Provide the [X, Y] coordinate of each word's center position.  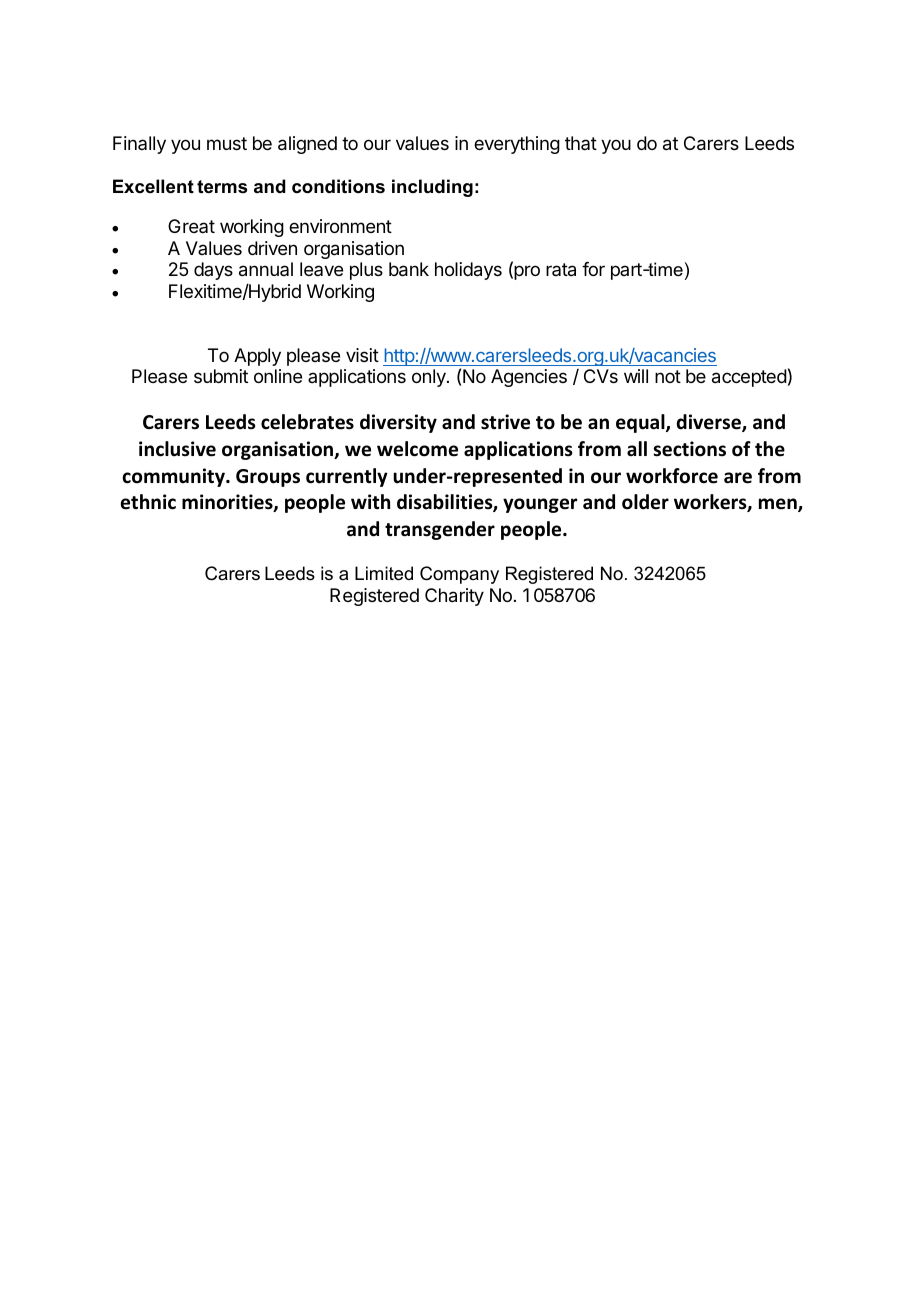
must [227, 143]
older [645, 502]
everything [517, 145]
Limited [384, 573]
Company [459, 575]
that [581, 143]
